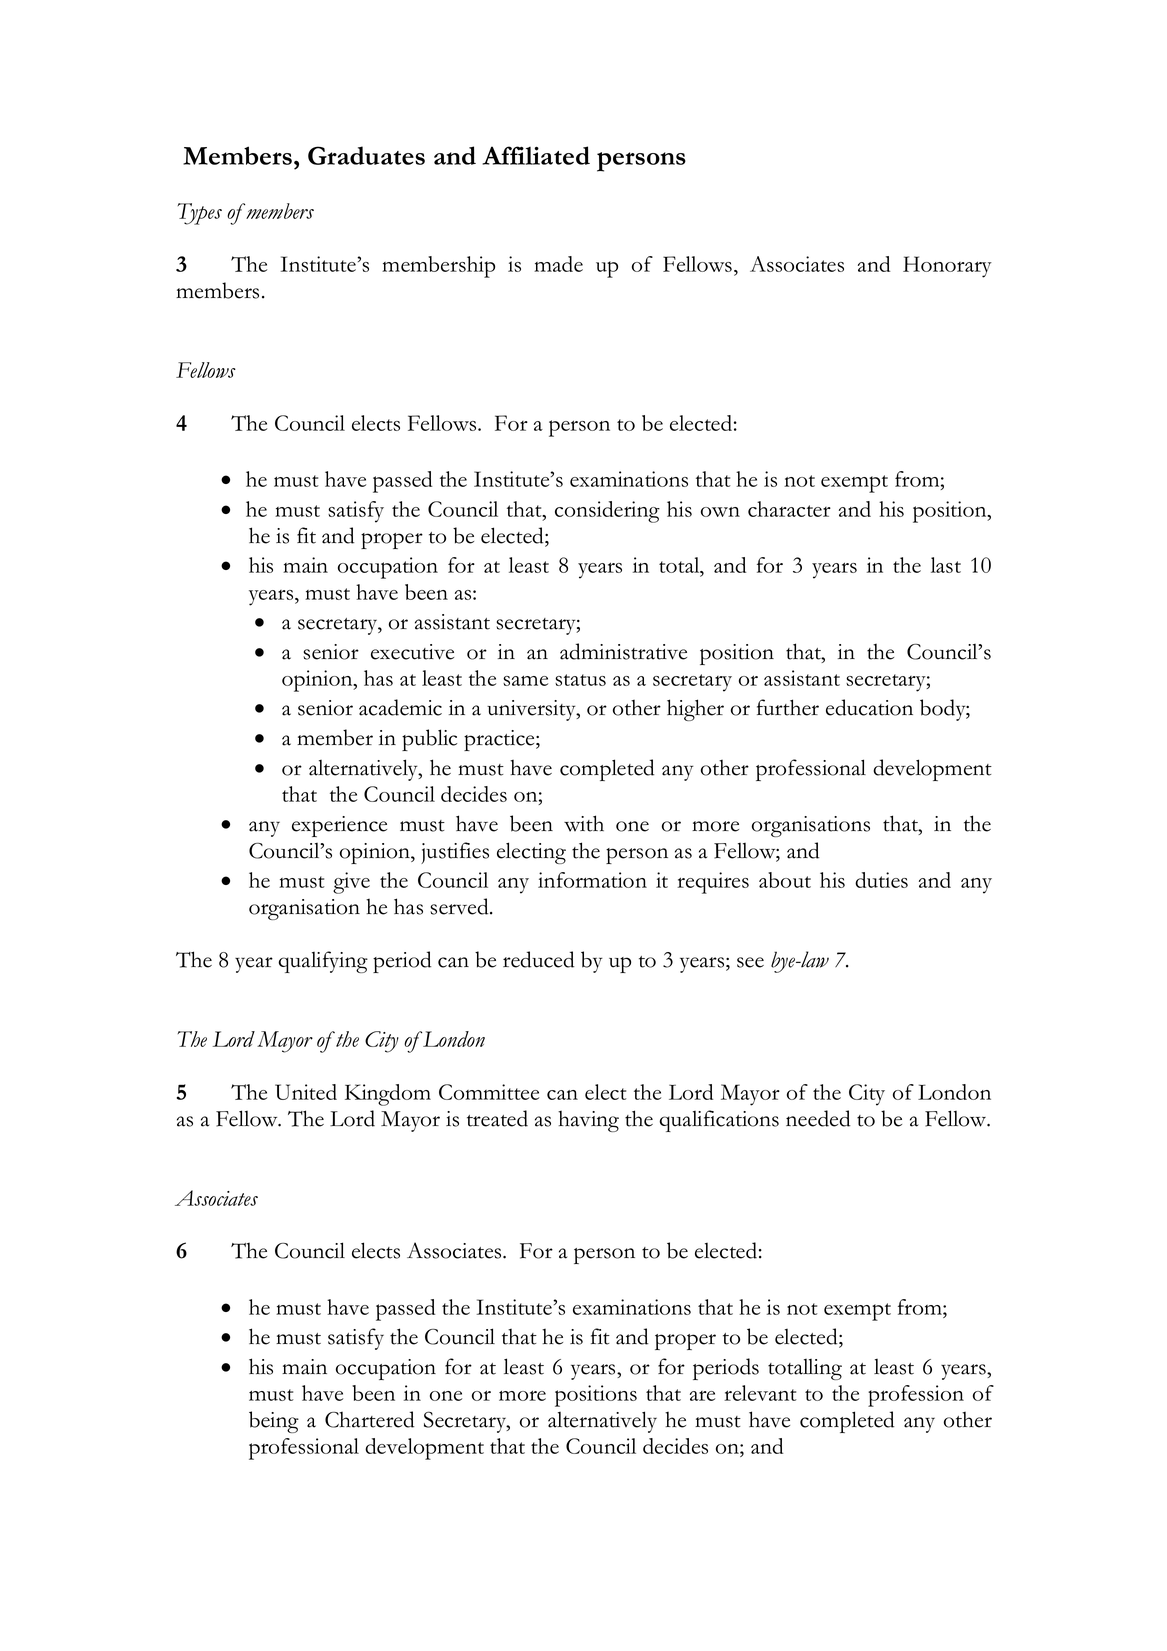 This screenshot has height=1651, width=1167. I want to click on education, so click(869, 707).
